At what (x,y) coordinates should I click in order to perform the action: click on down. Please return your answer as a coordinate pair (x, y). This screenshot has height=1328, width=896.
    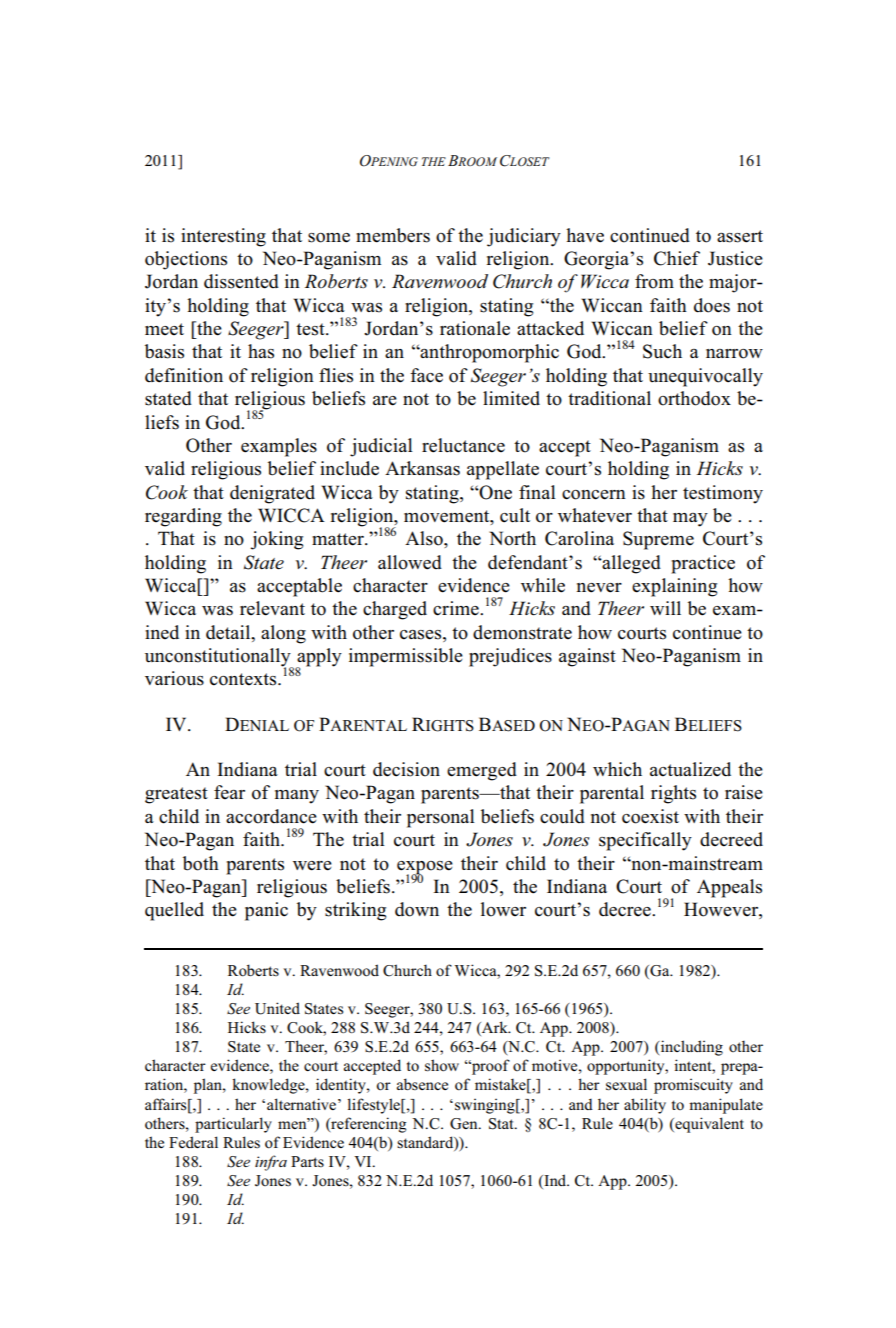
    Looking at the image, I should click on (417, 909).
